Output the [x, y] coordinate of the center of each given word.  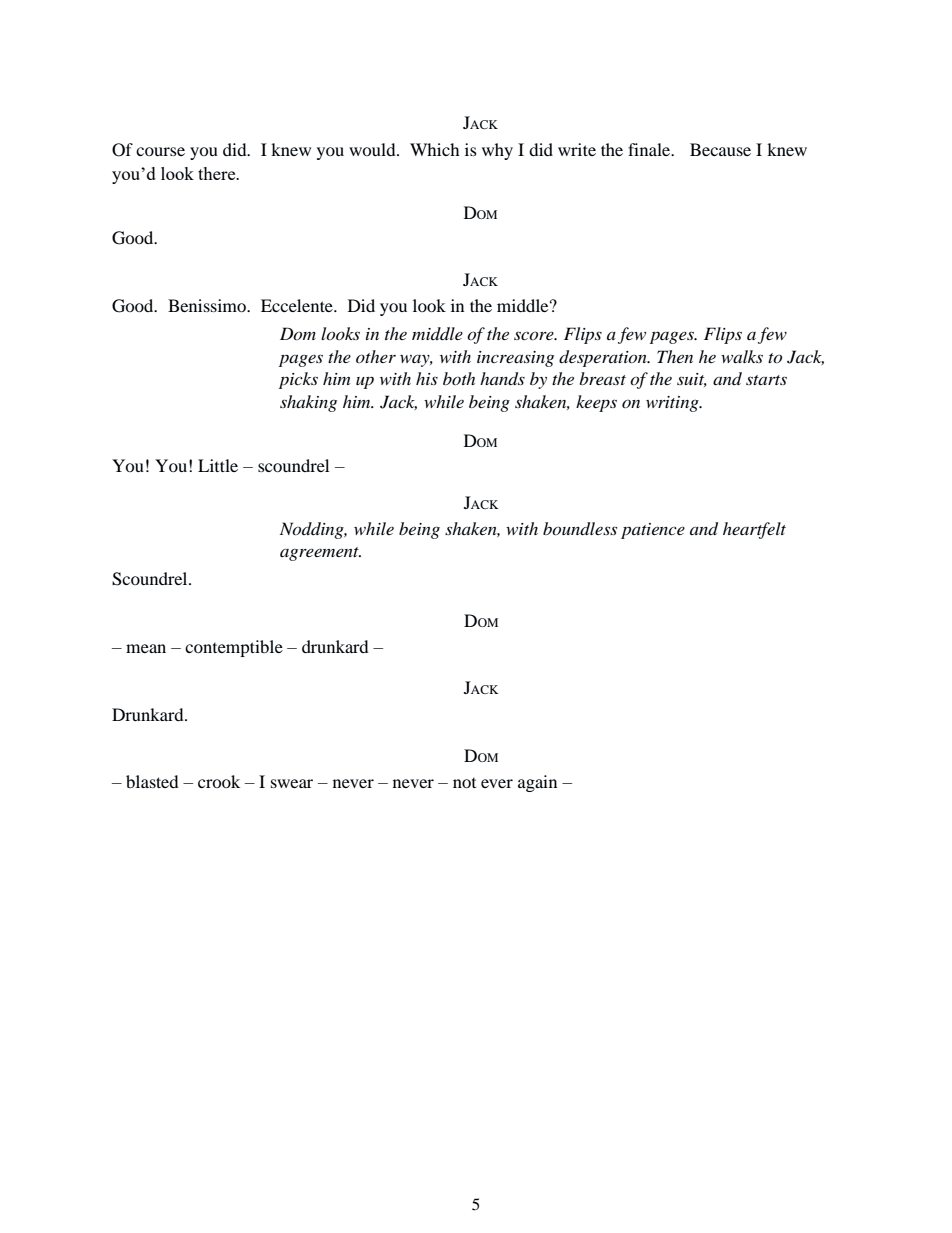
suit [692, 380]
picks [298, 380]
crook [219, 781]
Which [434, 149]
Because [720, 149]
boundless [580, 529]
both [459, 378]
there [218, 173]
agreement [320, 554]
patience [653, 531]
